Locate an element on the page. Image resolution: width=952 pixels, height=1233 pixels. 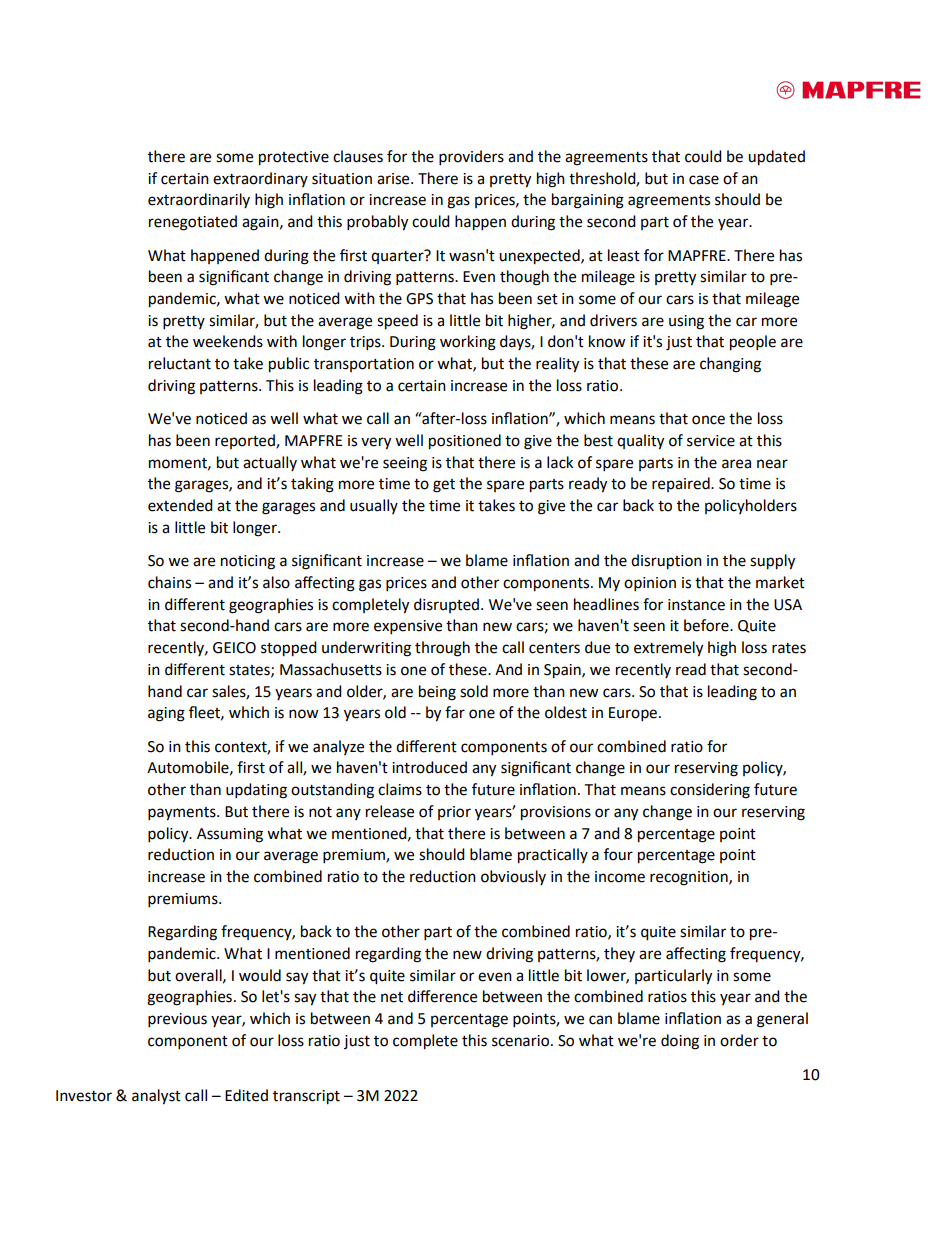
expensive is located at coordinates (408, 627).
